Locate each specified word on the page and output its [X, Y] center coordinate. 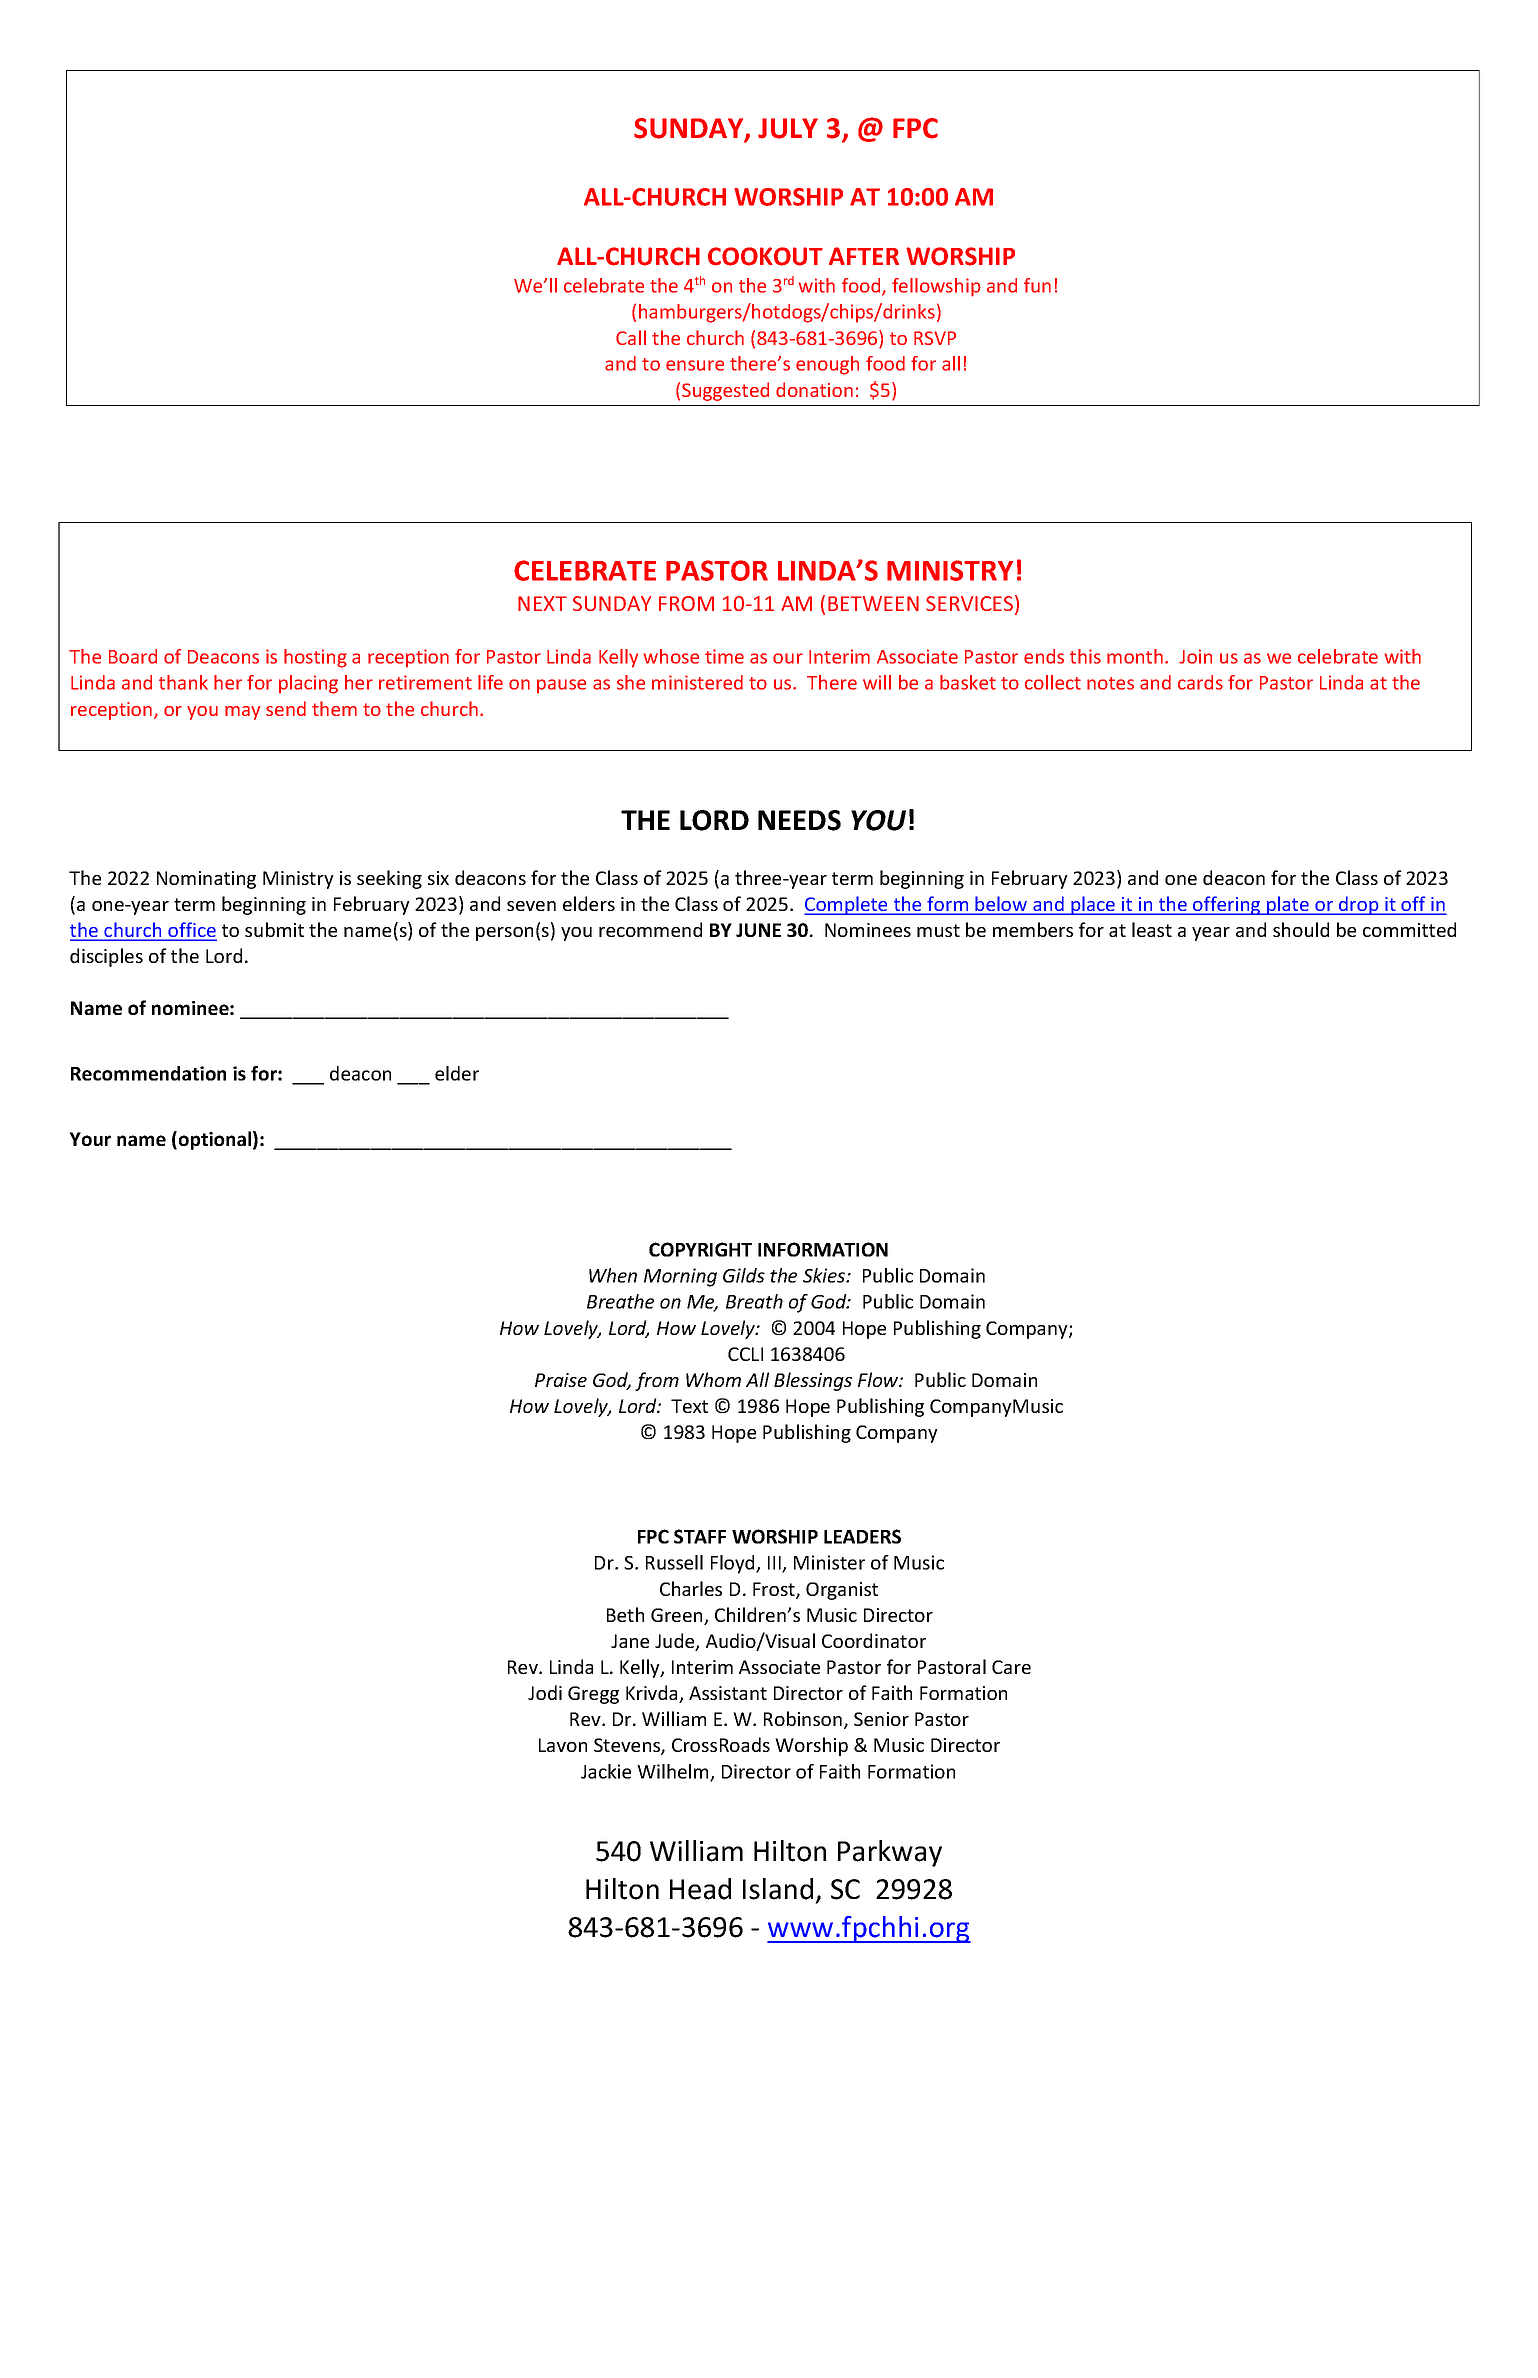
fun [1037, 285]
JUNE [758, 930]
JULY [788, 128]
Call [631, 337]
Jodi [545, 1692]
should [1301, 929]
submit [274, 929]
